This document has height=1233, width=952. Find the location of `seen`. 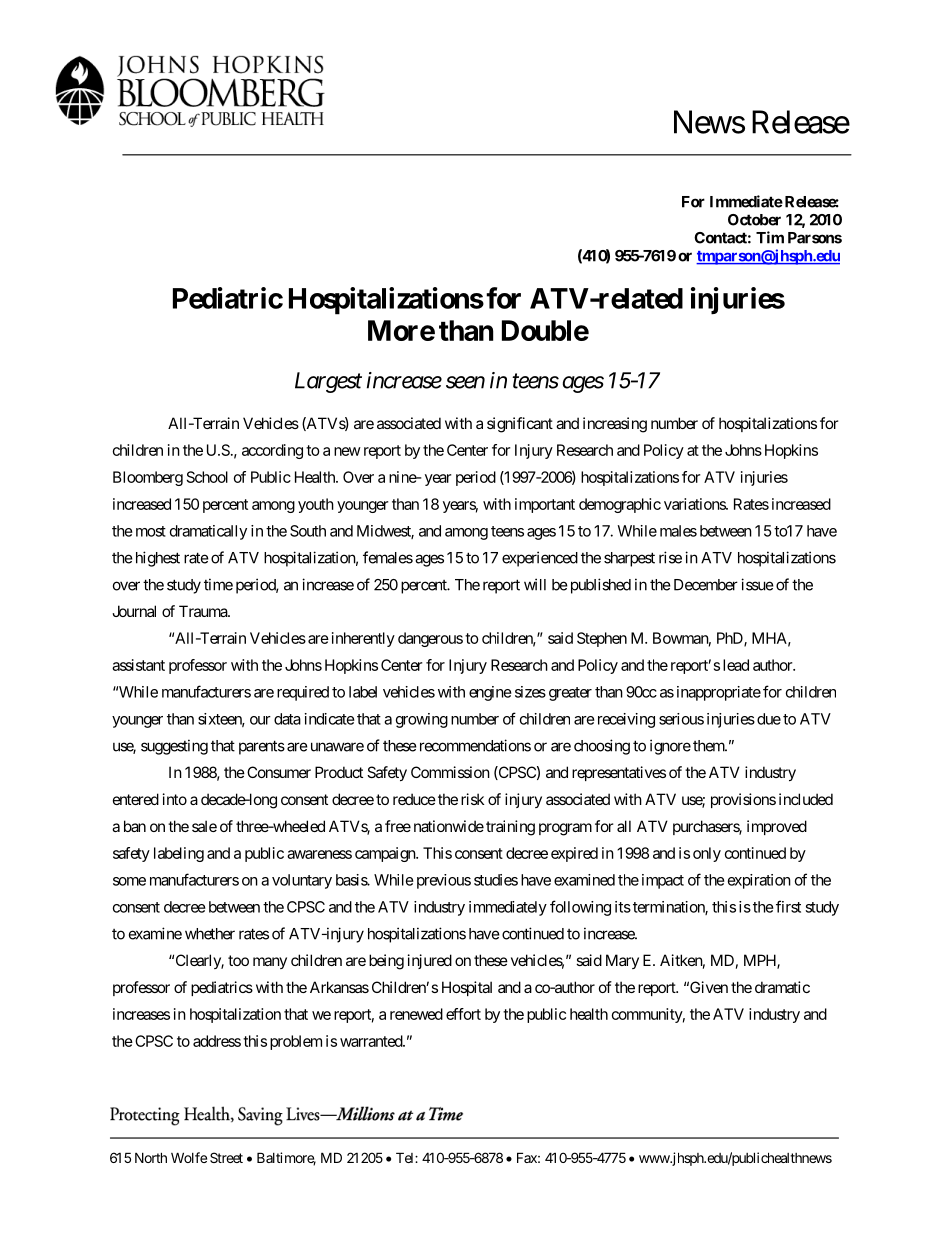

seen is located at coordinates (465, 382).
